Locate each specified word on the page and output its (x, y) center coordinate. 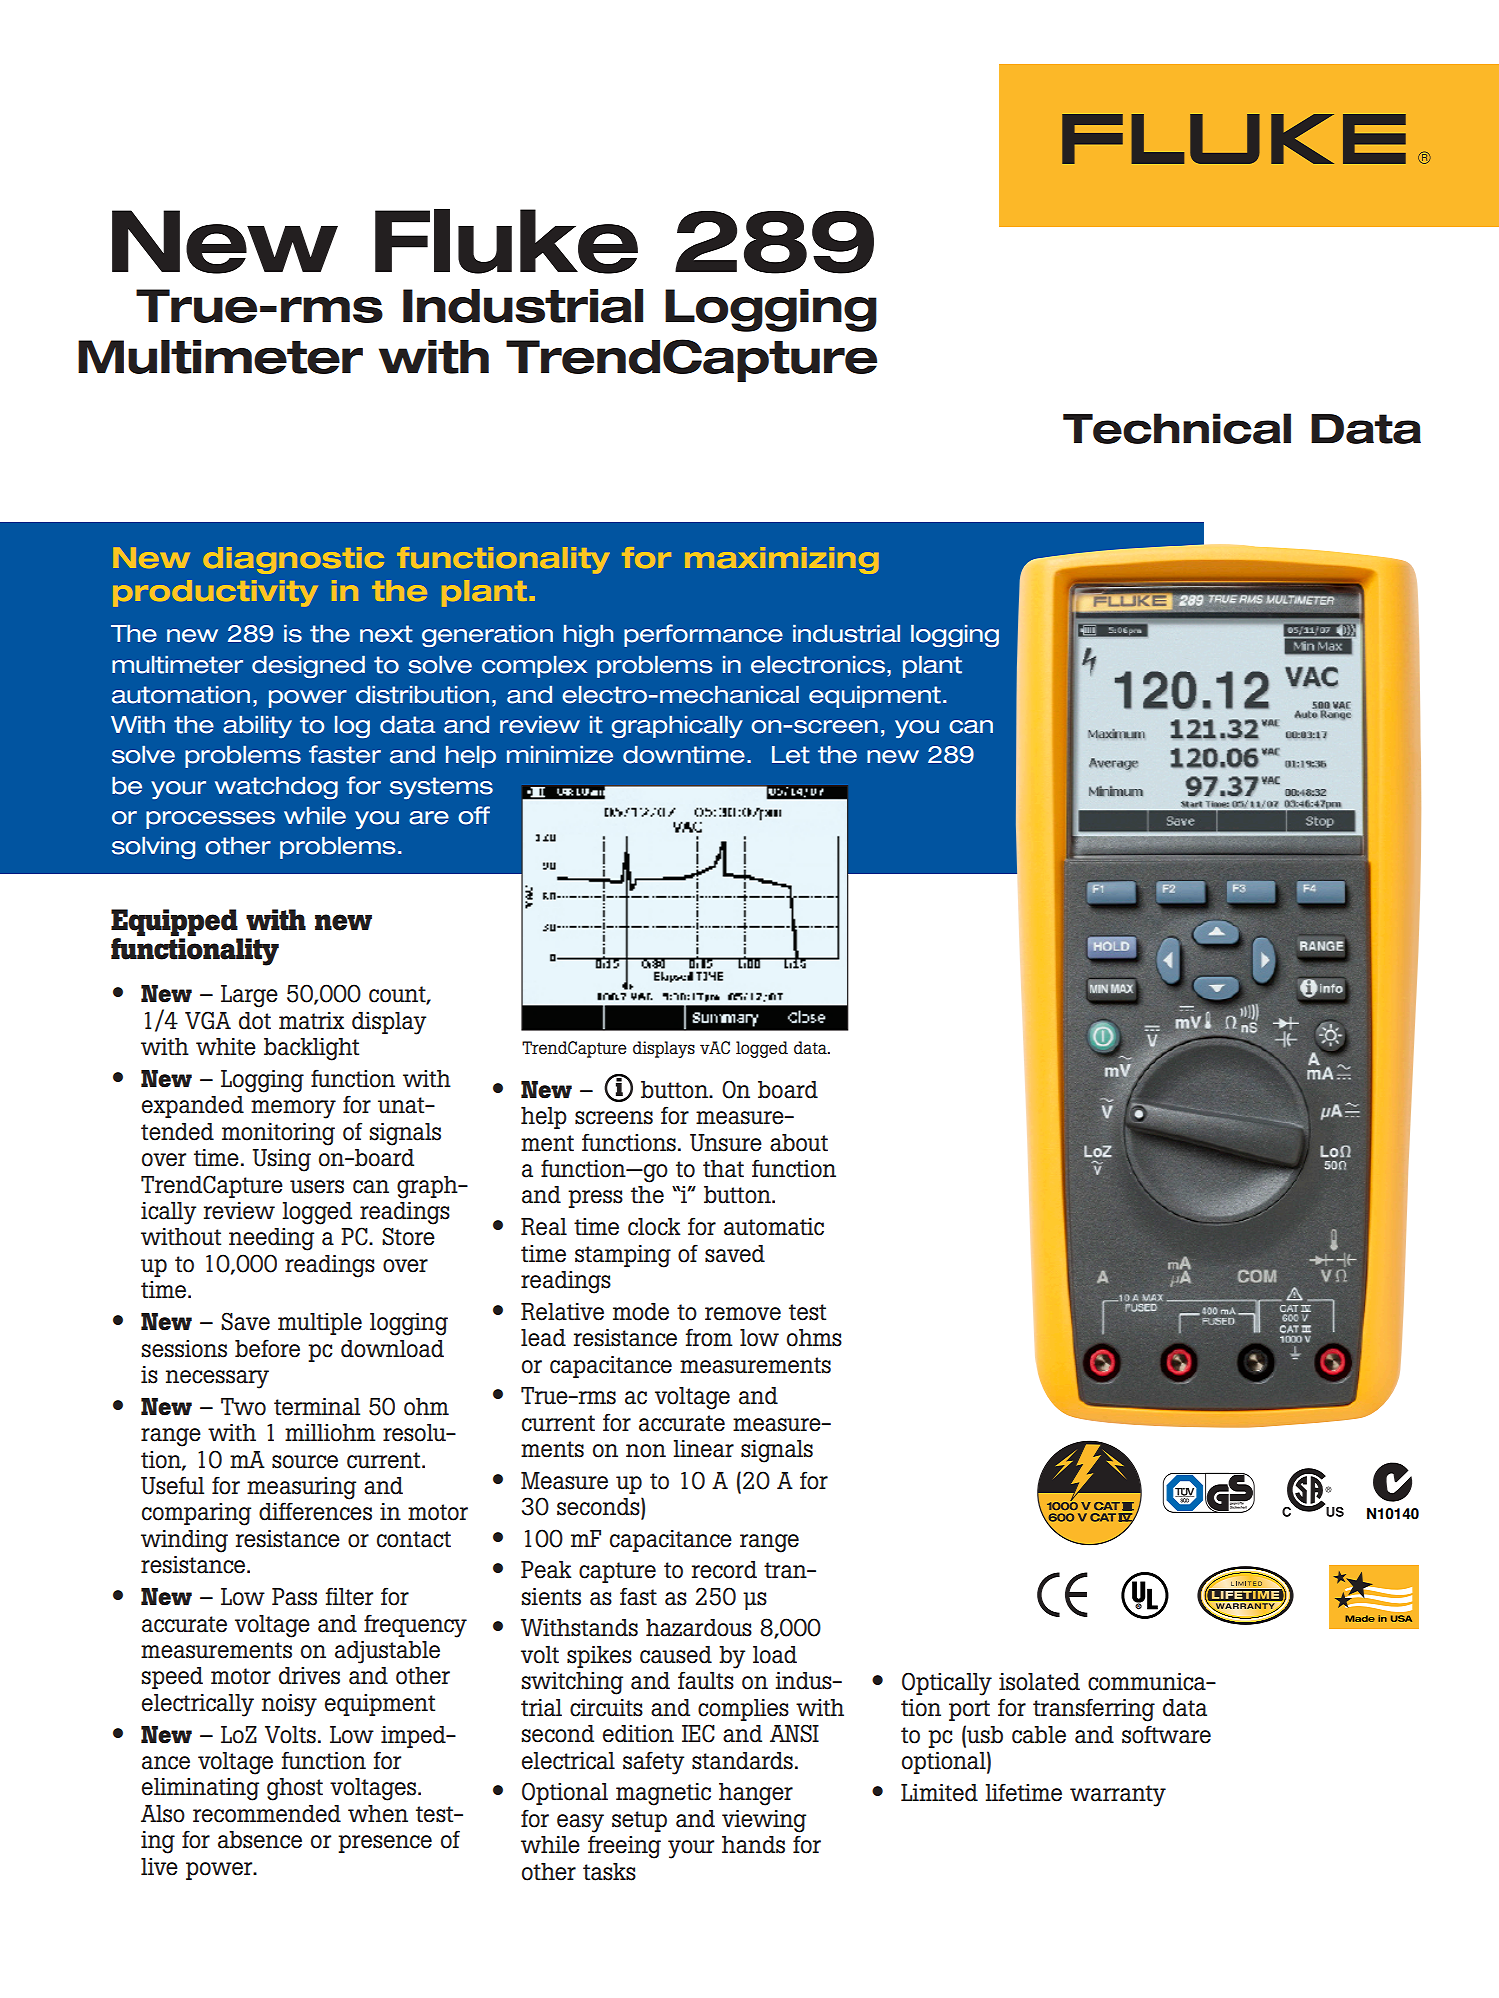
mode (641, 1312)
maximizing (782, 560)
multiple (320, 1324)
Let (791, 755)
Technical (1177, 428)
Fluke (506, 241)
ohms (814, 1338)
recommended (267, 1814)
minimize (560, 754)
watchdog (276, 787)
